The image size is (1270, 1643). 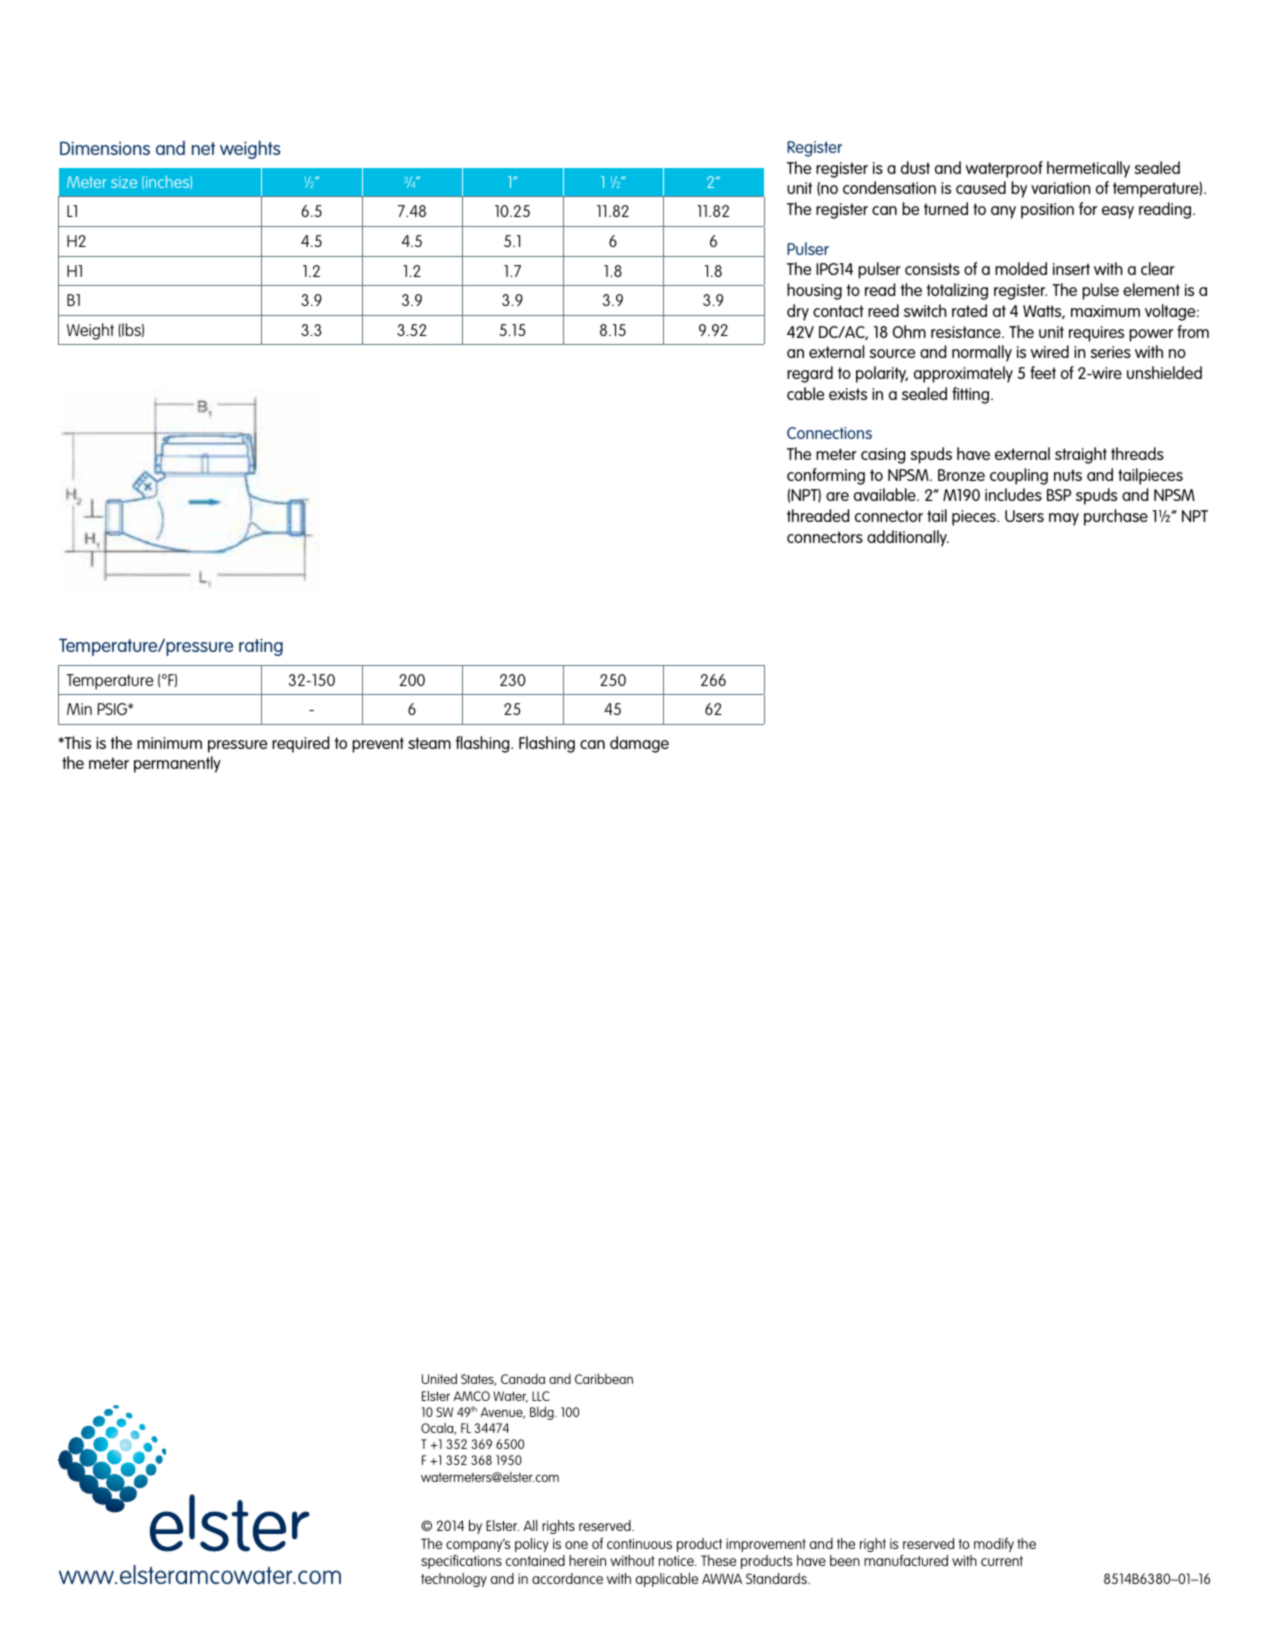 What do you see at coordinates (523, 1379) in the page?
I see `Canada` at bounding box center [523, 1379].
